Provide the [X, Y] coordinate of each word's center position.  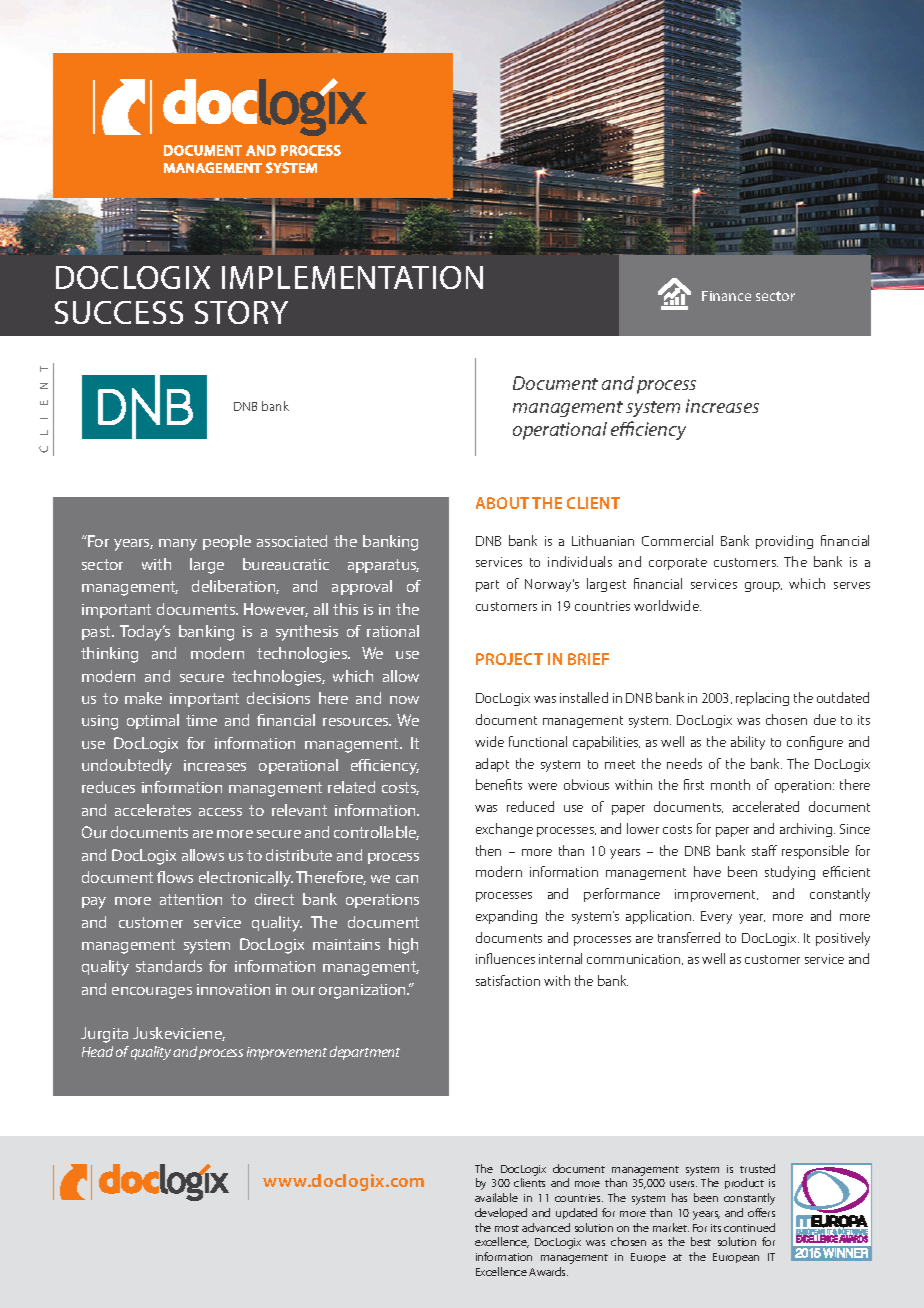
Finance [726, 296]
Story [241, 312]
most [507, 1228]
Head [97, 1051]
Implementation [352, 277]
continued [749, 1227]
